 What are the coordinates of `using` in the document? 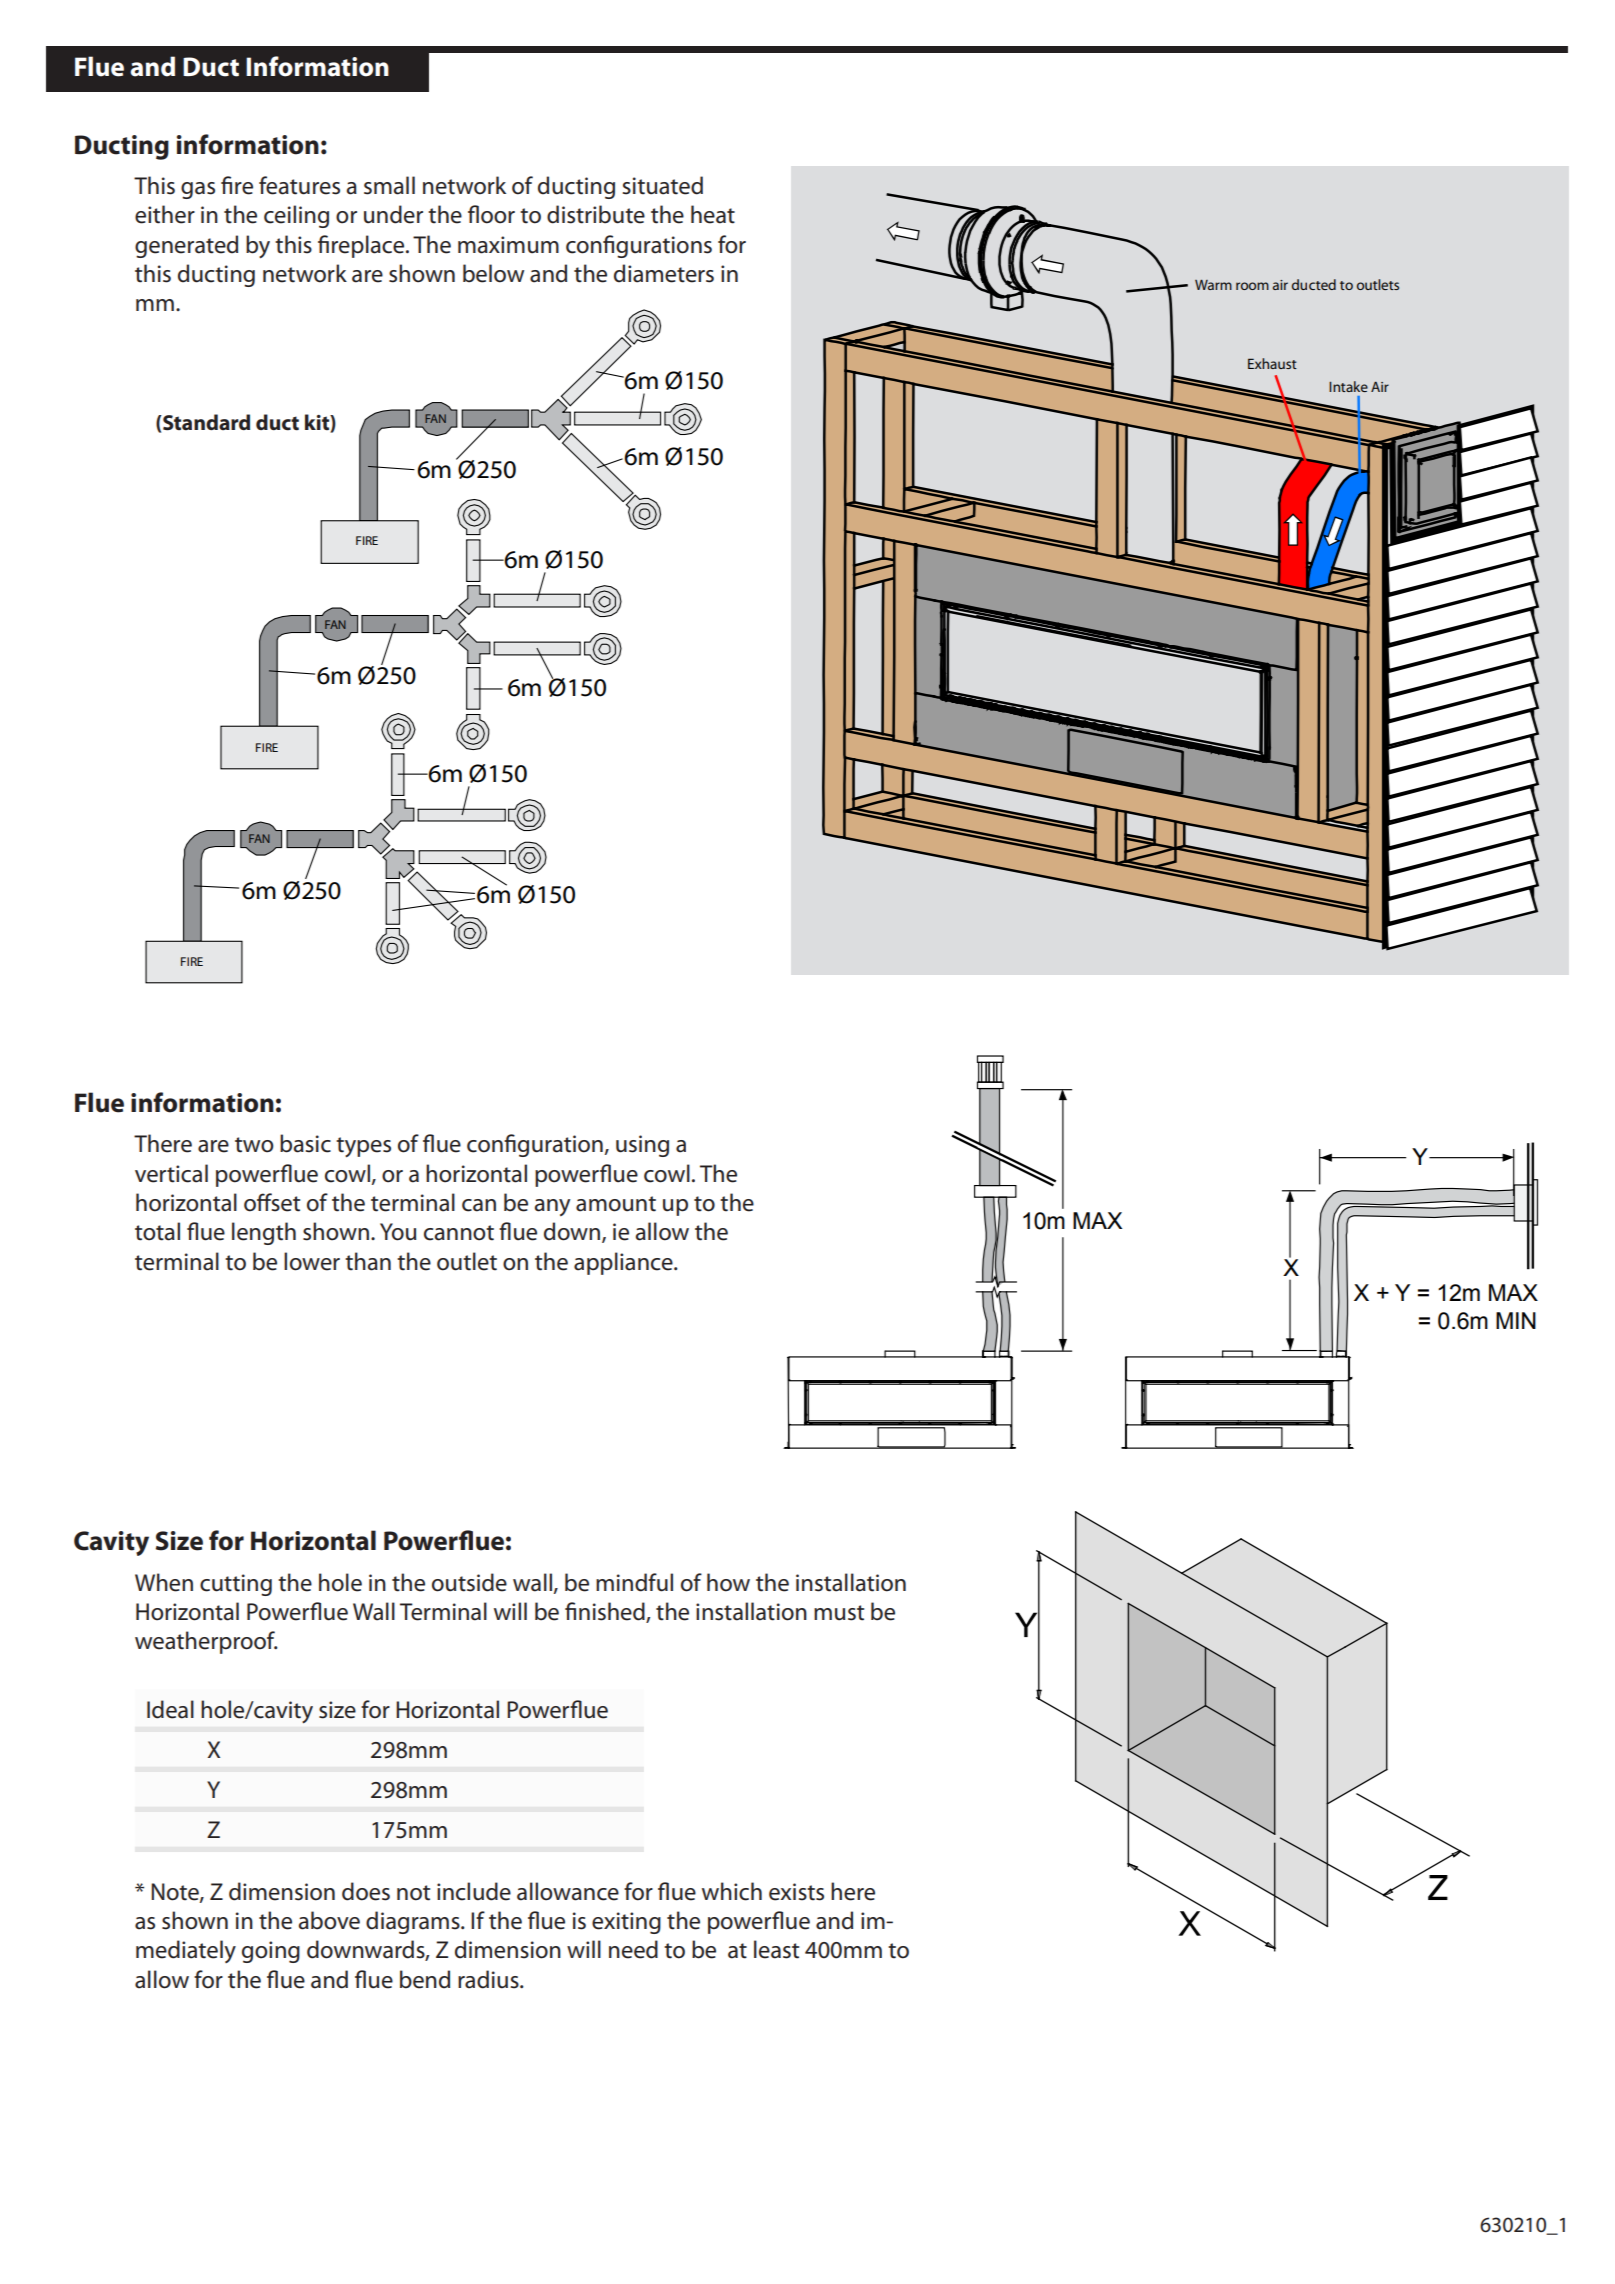 It's located at (642, 1146).
